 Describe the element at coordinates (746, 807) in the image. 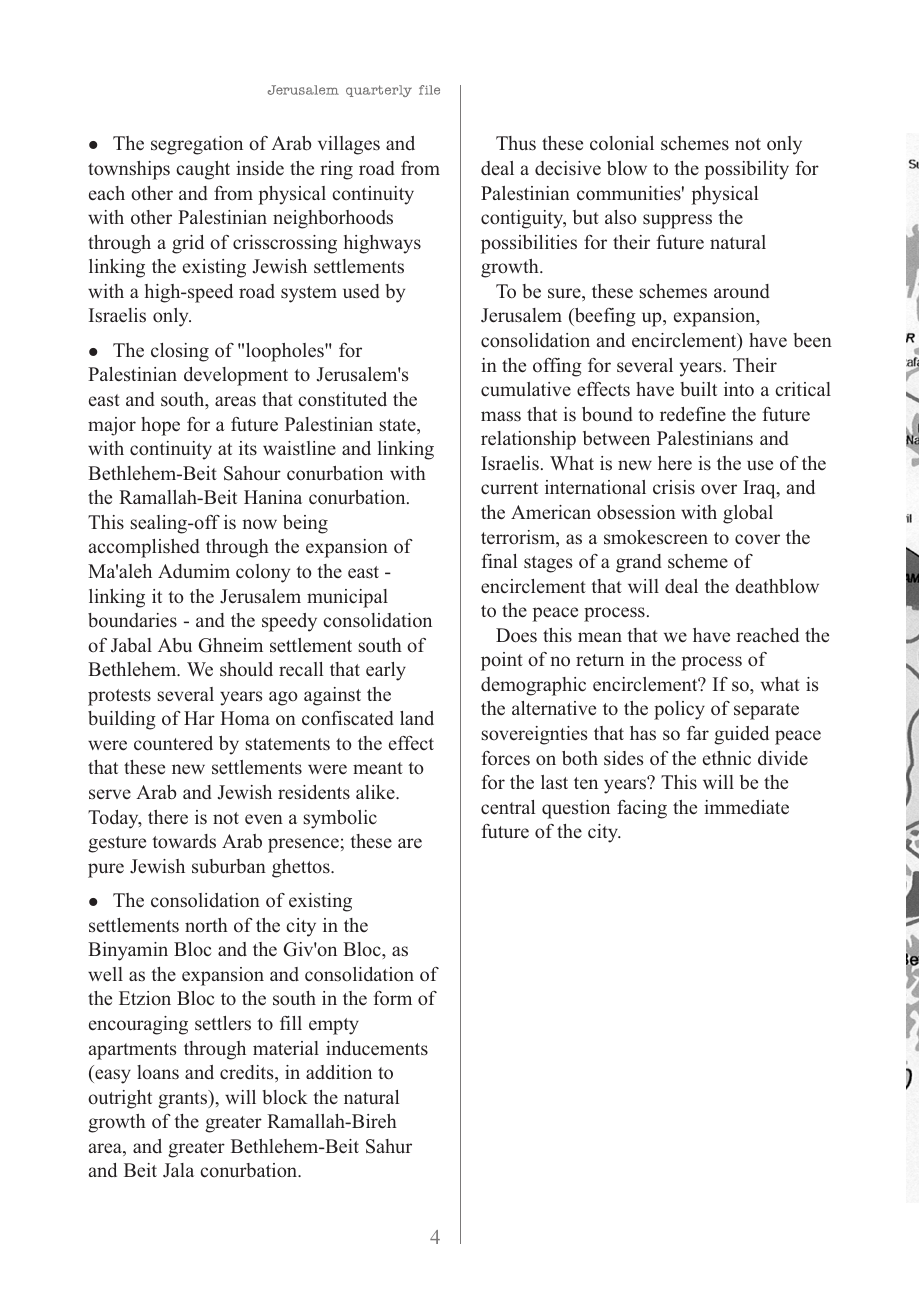

I see `immediate` at that location.
